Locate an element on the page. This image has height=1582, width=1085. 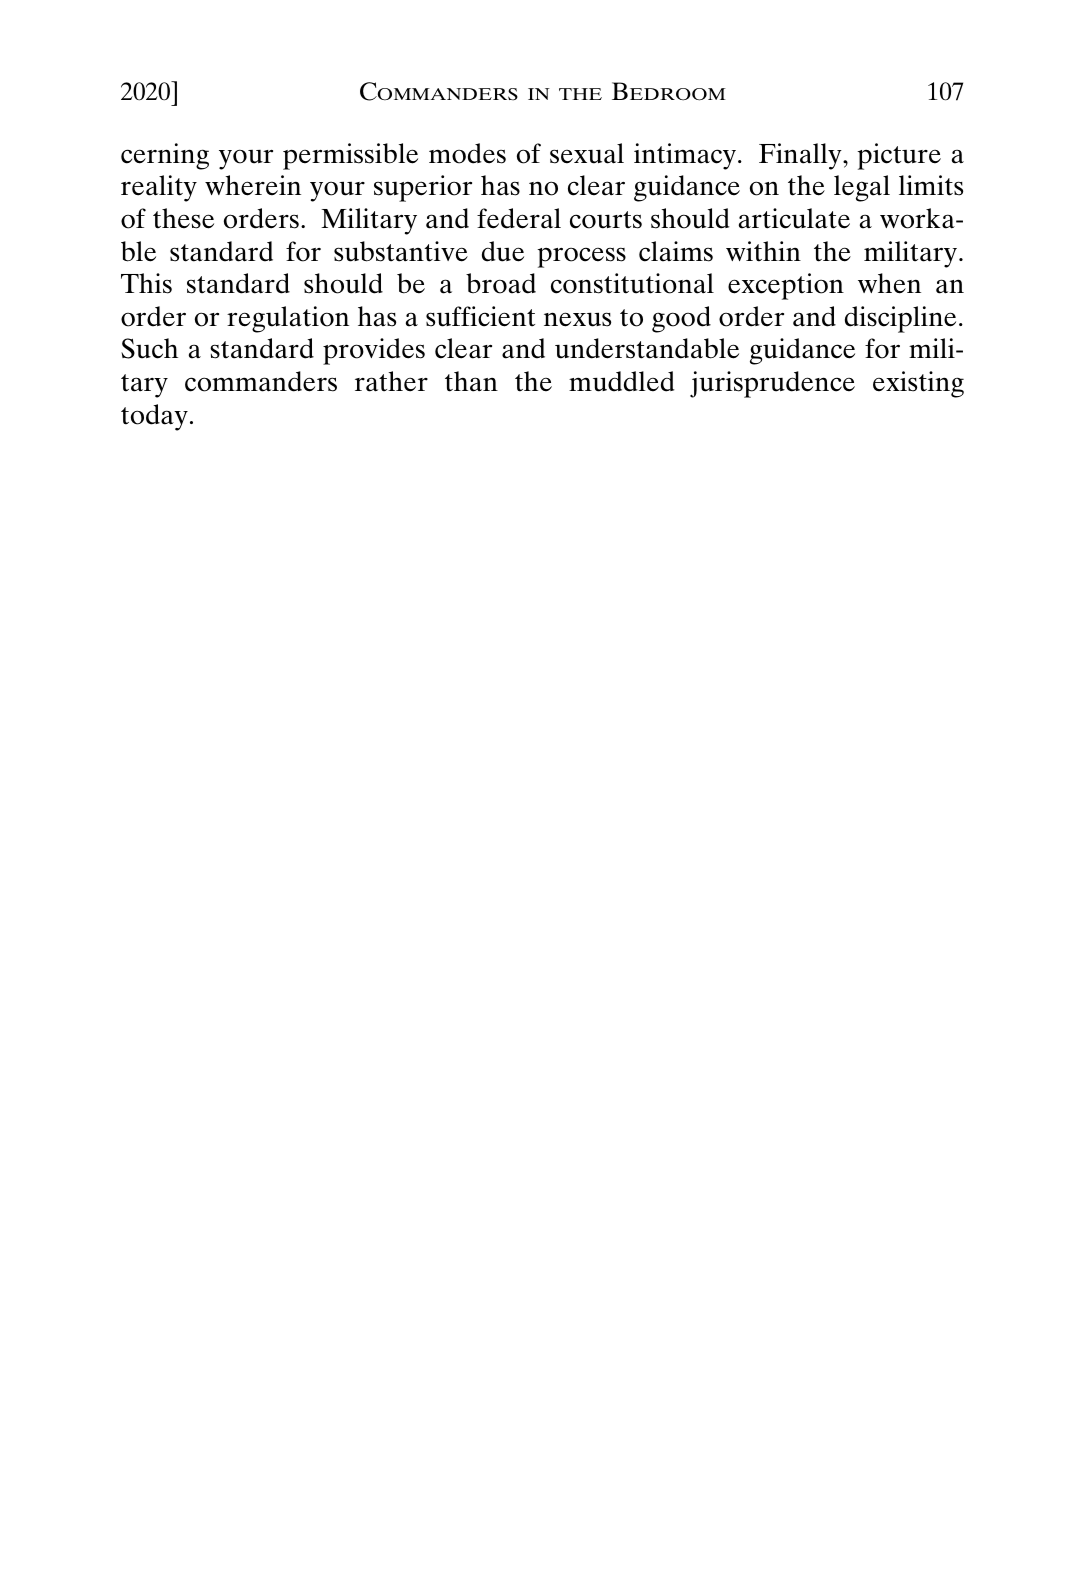
than is located at coordinates (471, 381).
